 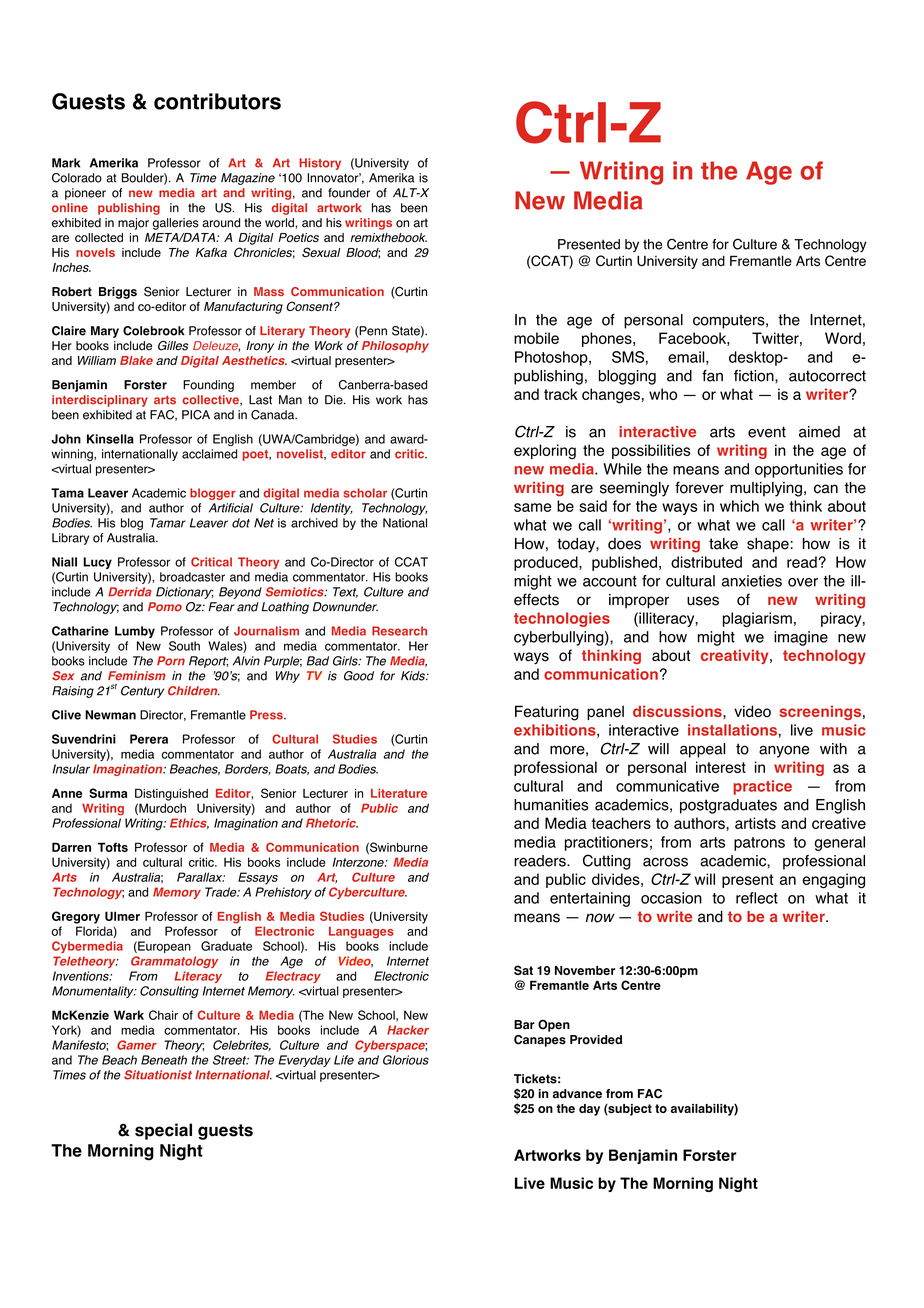 I want to click on contributors, so click(x=217, y=101).
